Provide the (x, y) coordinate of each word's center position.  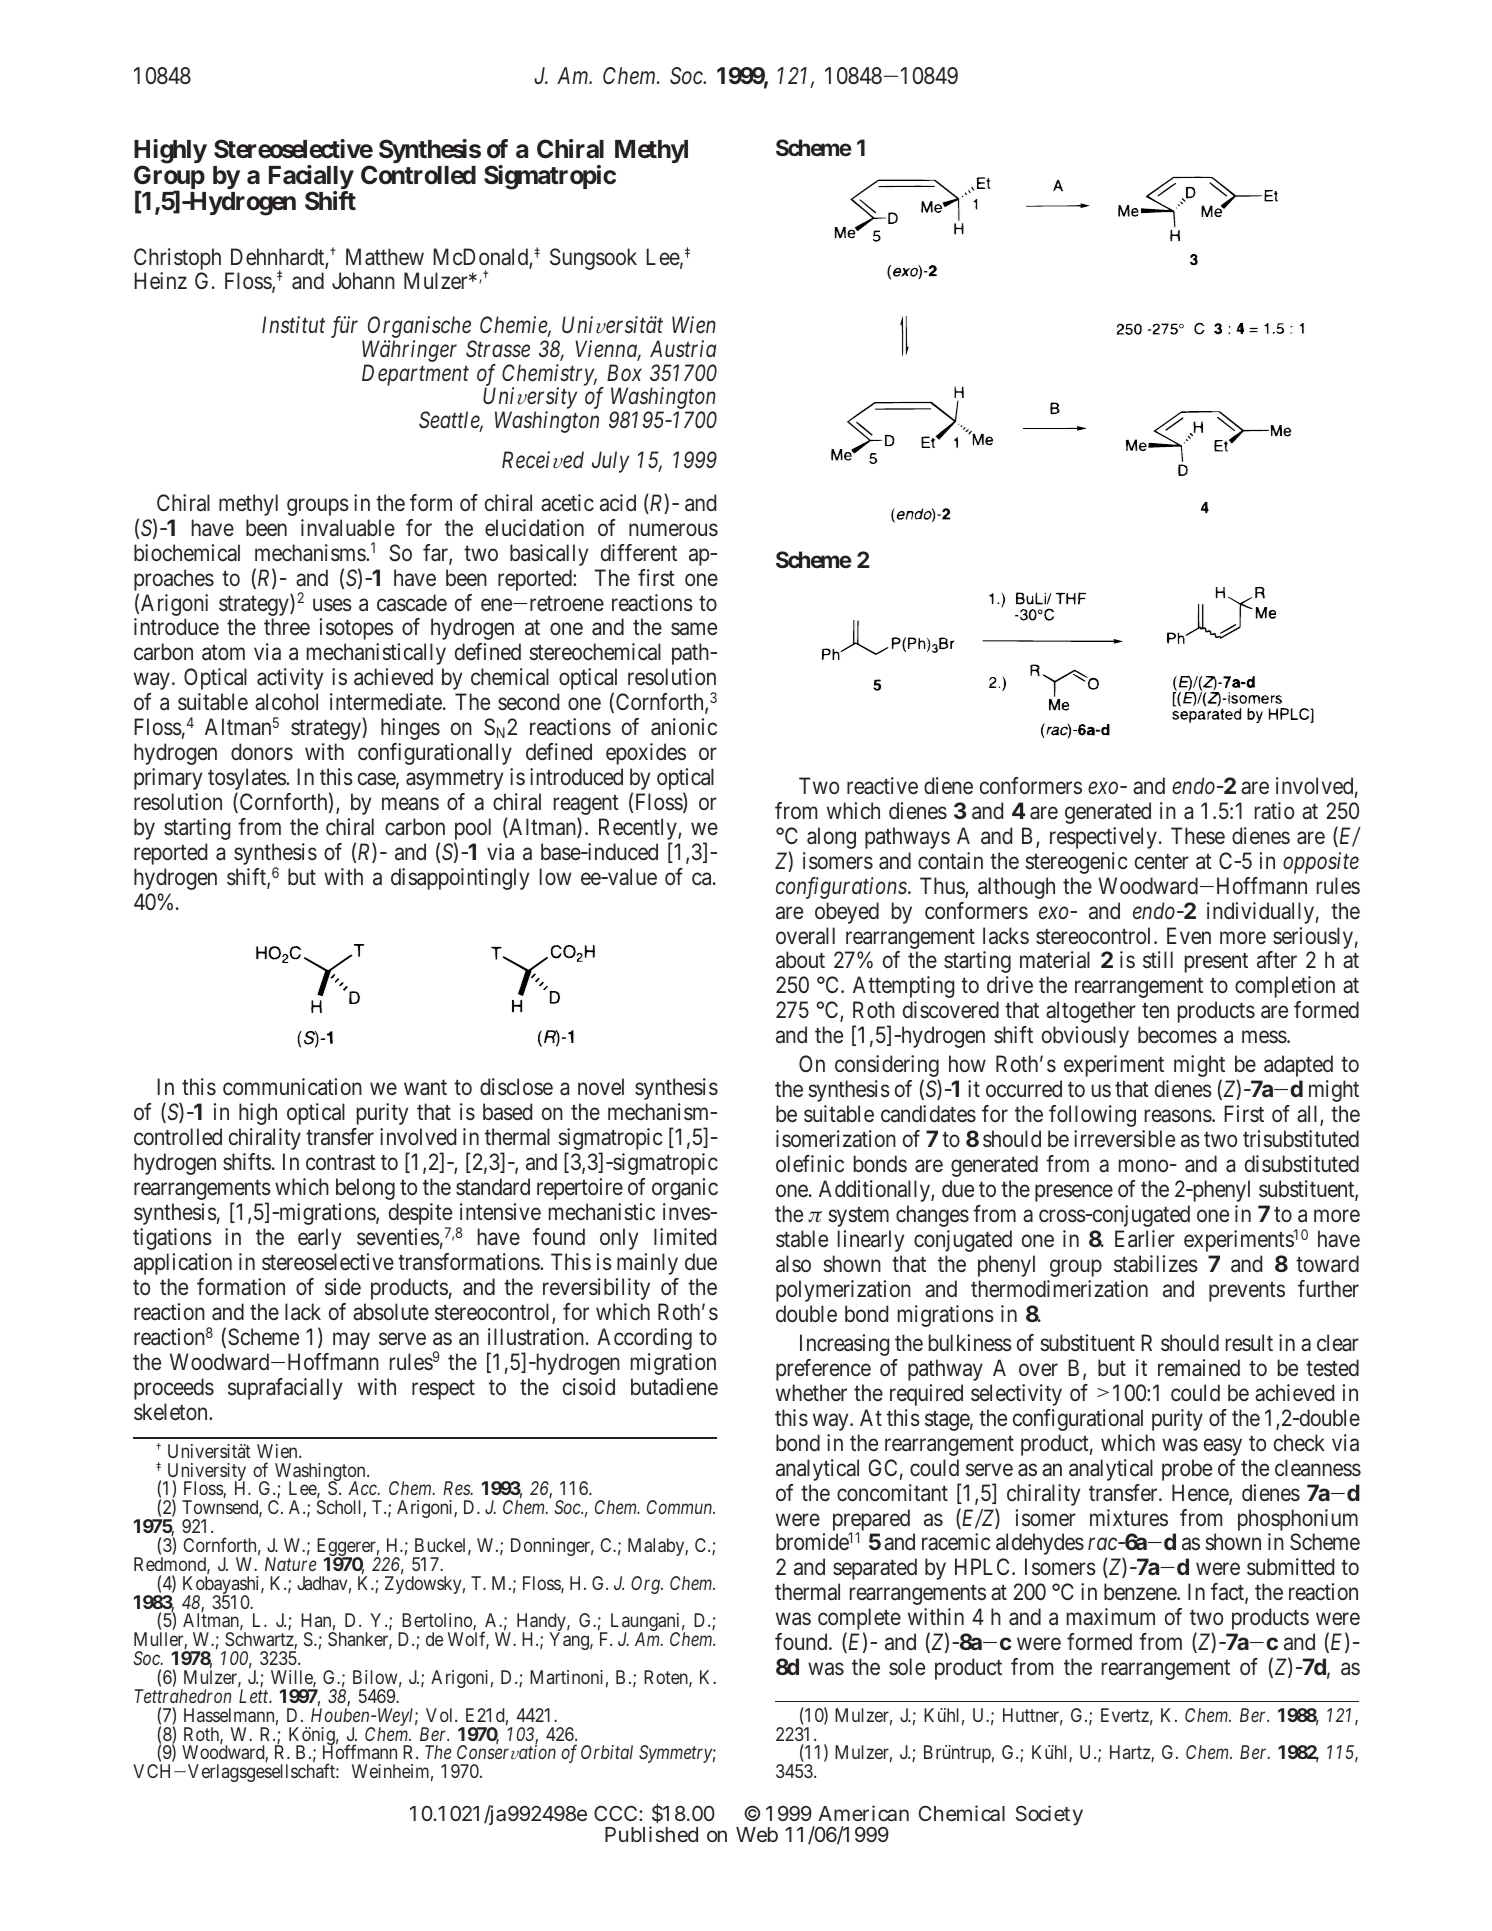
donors (262, 751)
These (1198, 836)
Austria (683, 349)
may (351, 1341)
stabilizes (1156, 1264)
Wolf (468, 1640)
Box (624, 373)
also (793, 1264)
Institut (293, 325)
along (831, 838)
